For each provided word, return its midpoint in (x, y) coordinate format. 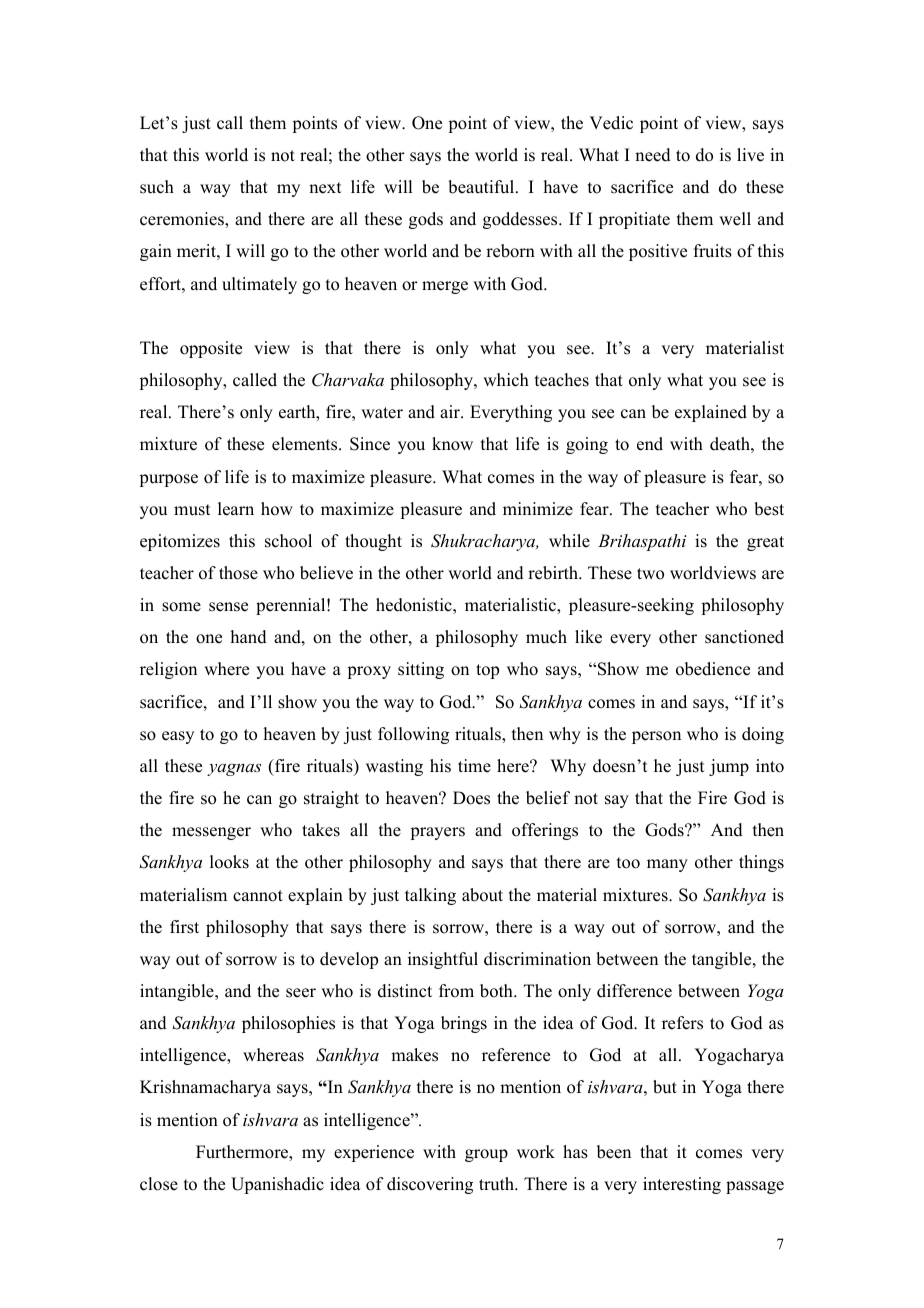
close (159, 1184)
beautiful (482, 187)
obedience (713, 669)
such (157, 187)
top (487, 671)
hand (249, 637)
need (653, 155)
